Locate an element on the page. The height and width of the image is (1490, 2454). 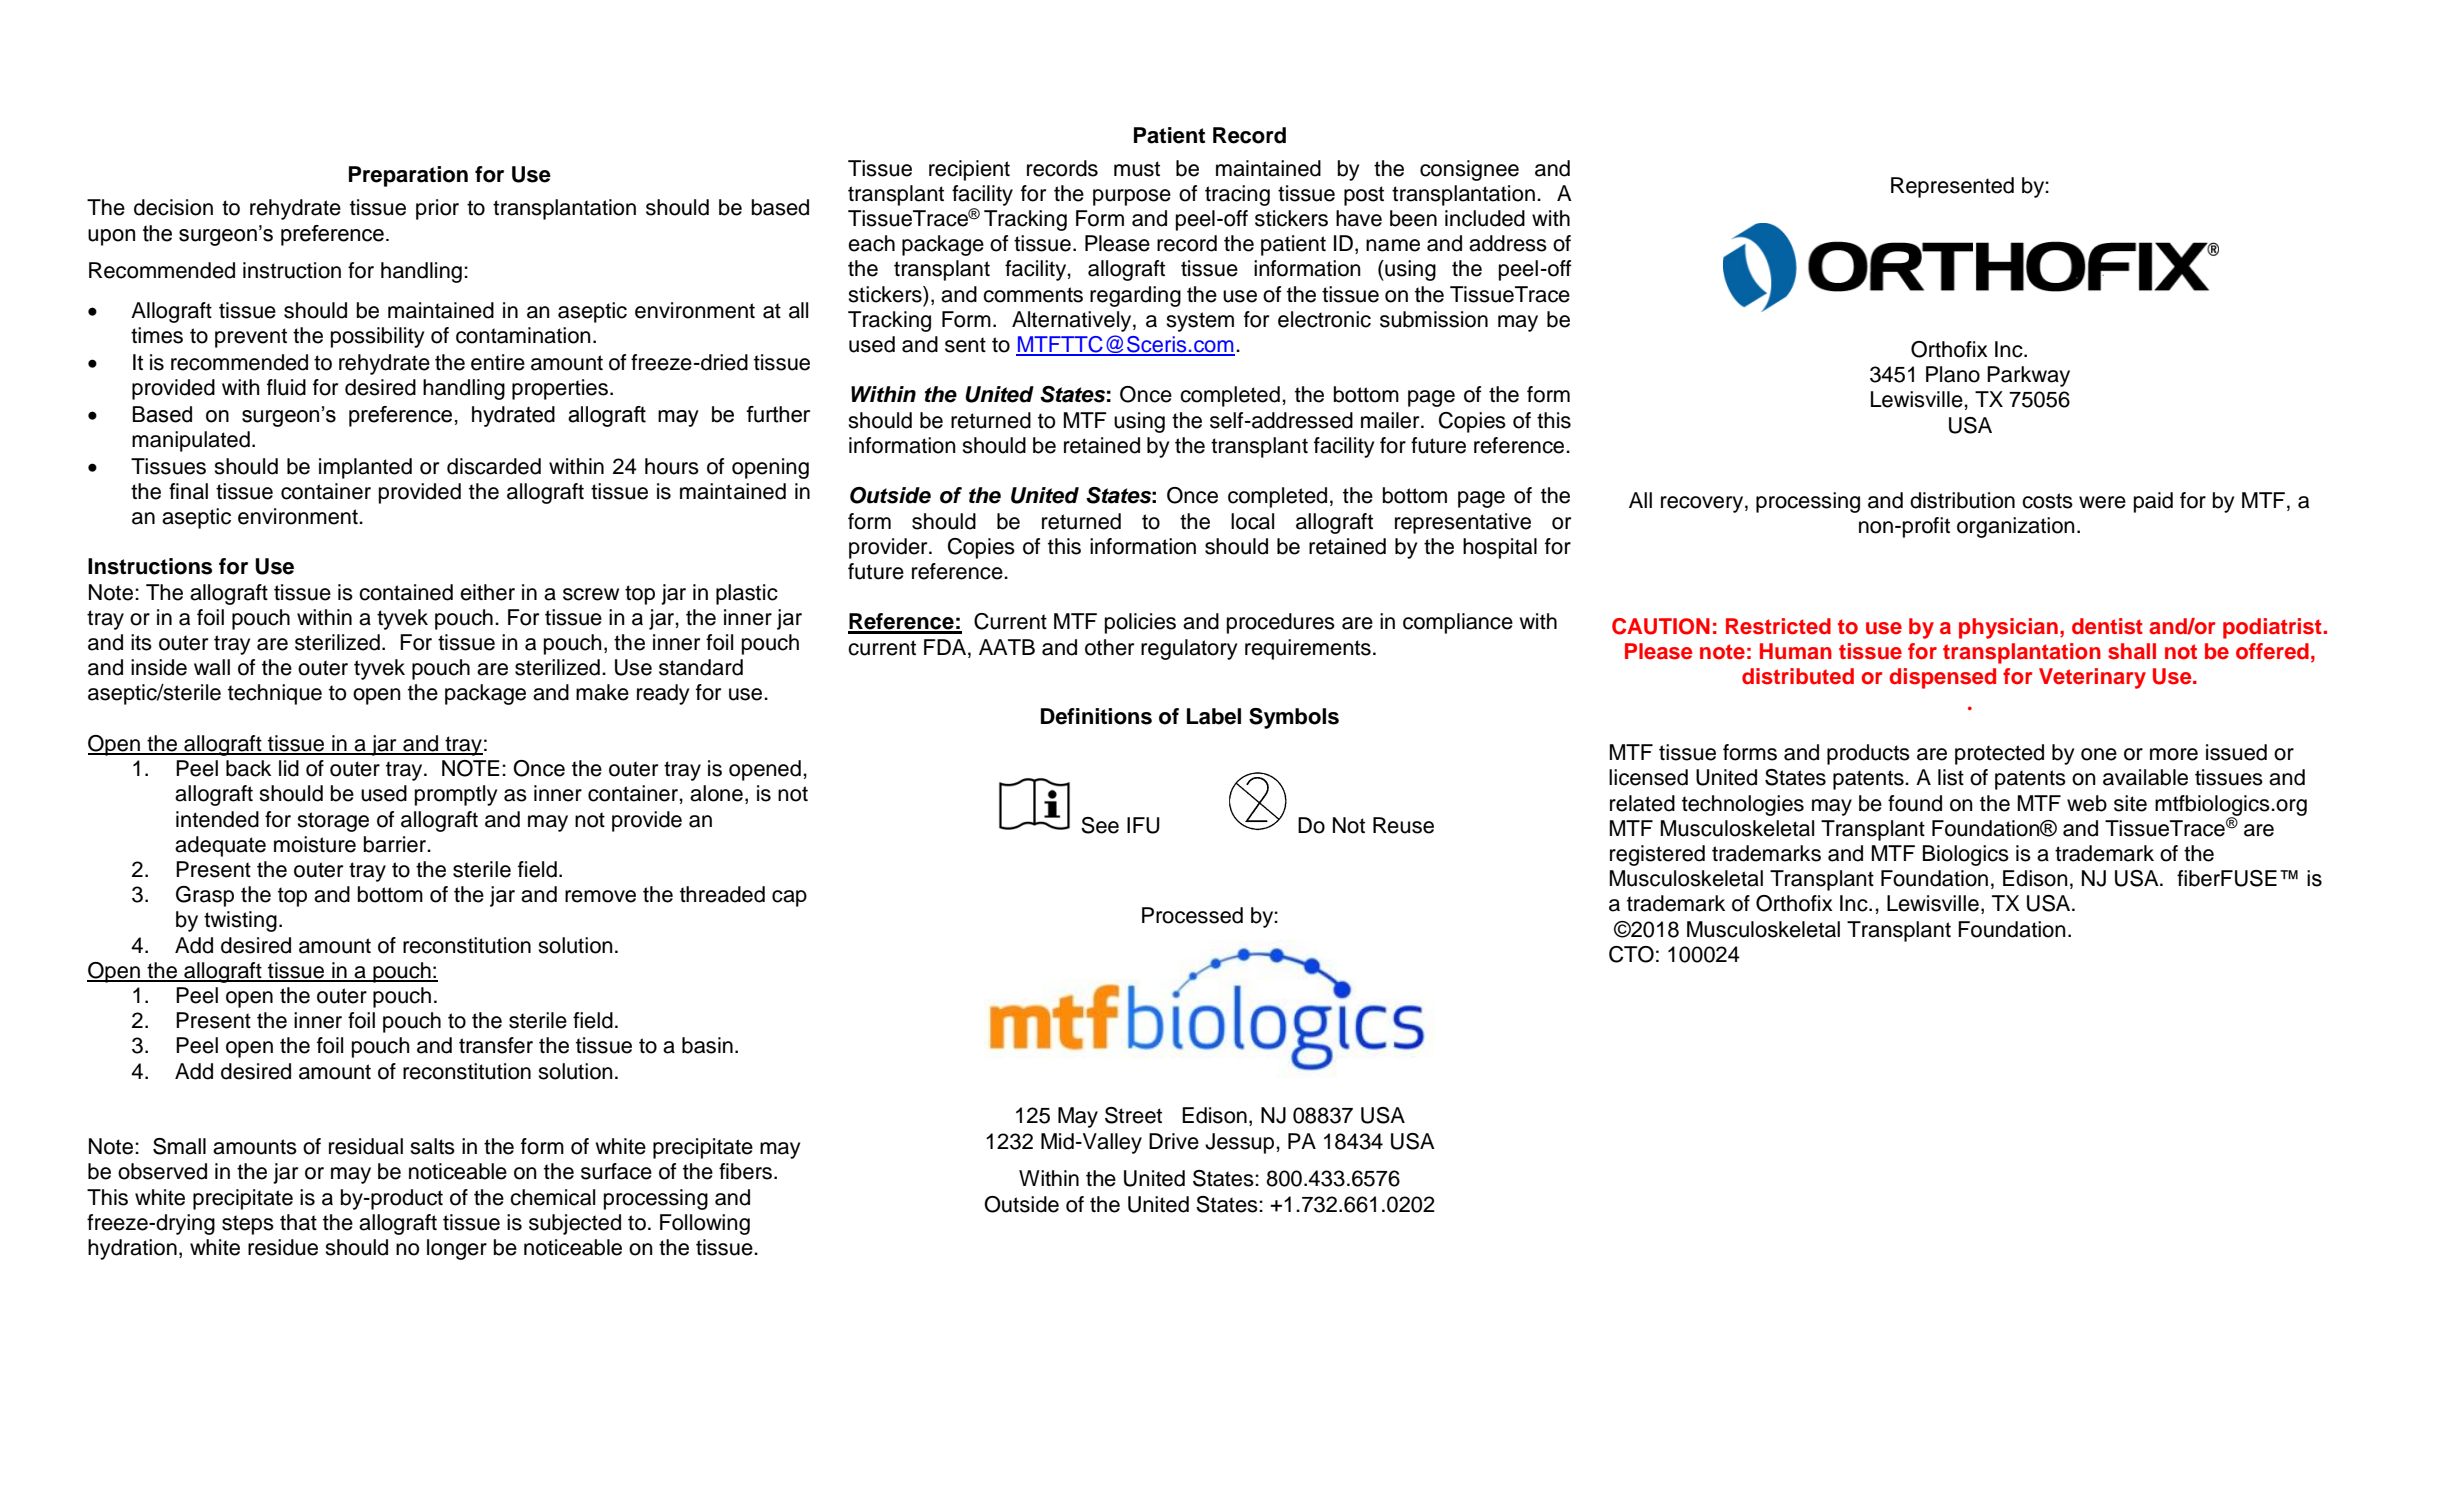
implanted is located at coordinates (365, 468).
